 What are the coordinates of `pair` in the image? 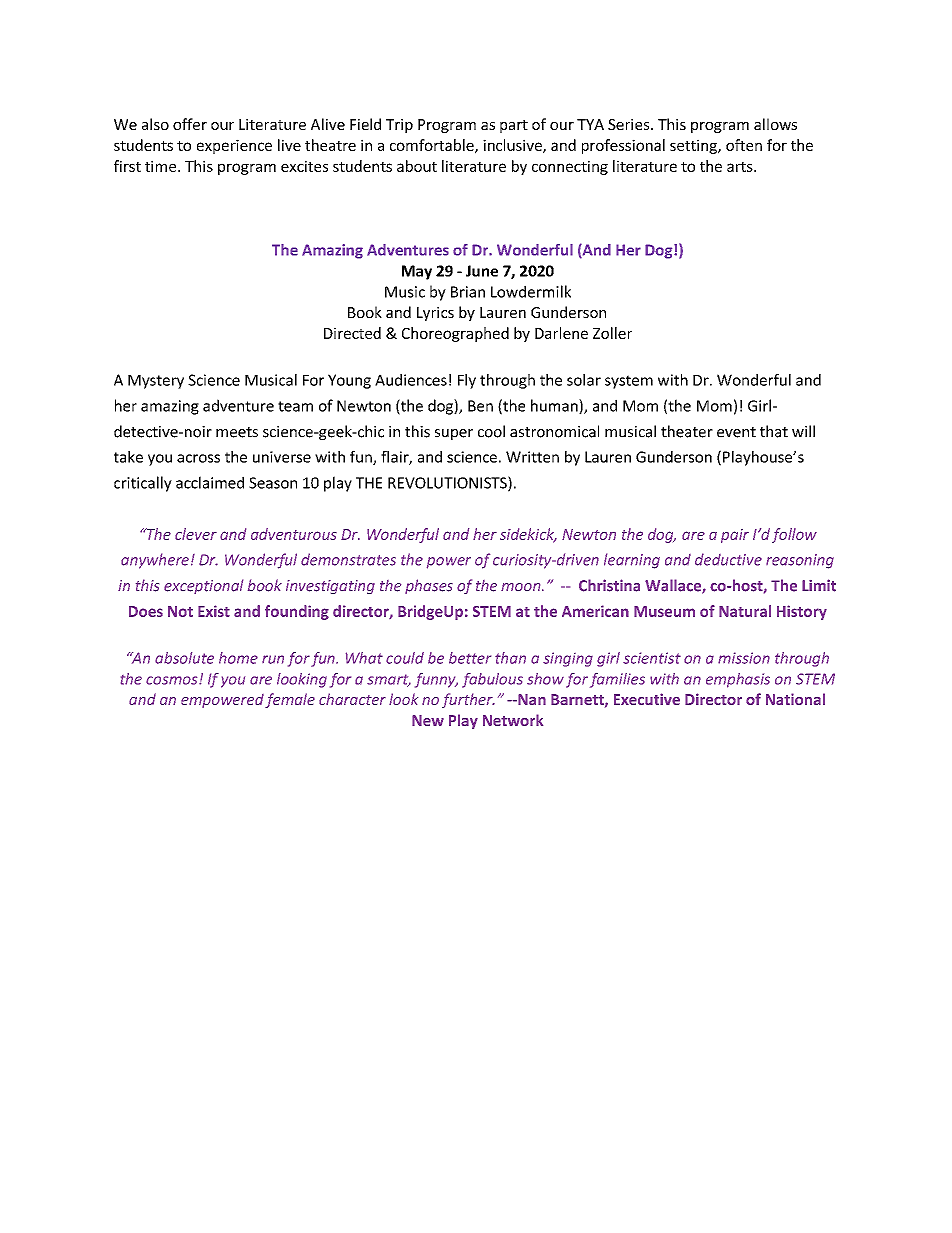 It's located at (735, 536).
